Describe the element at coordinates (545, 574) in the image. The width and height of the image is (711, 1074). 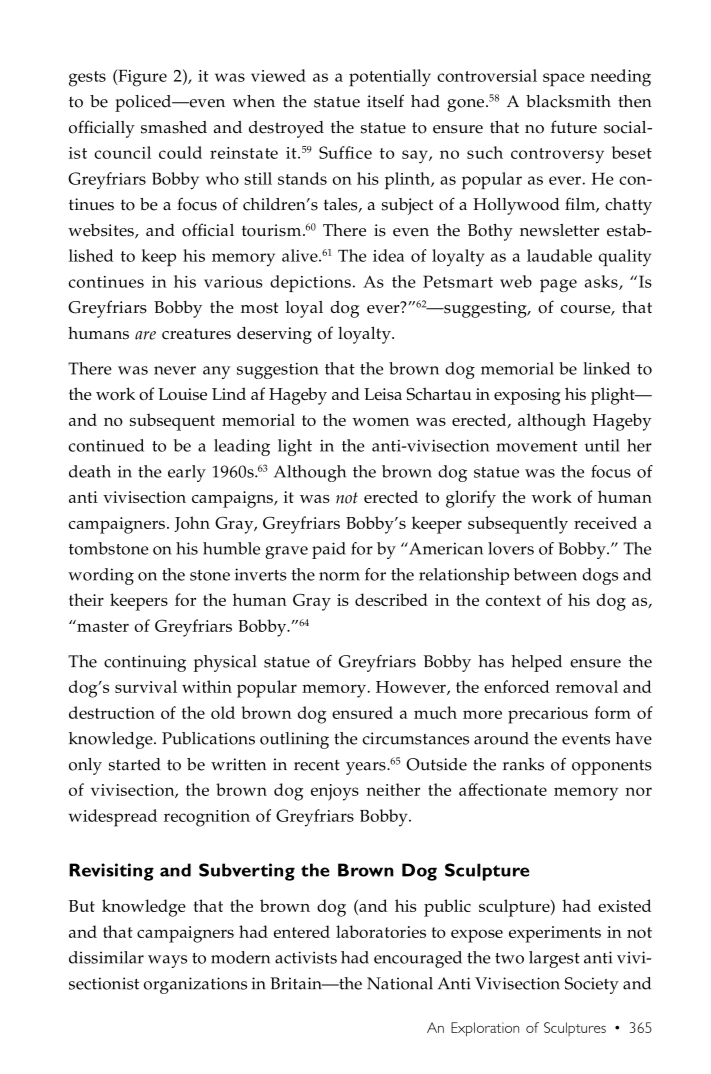
I see `between` at that location.
